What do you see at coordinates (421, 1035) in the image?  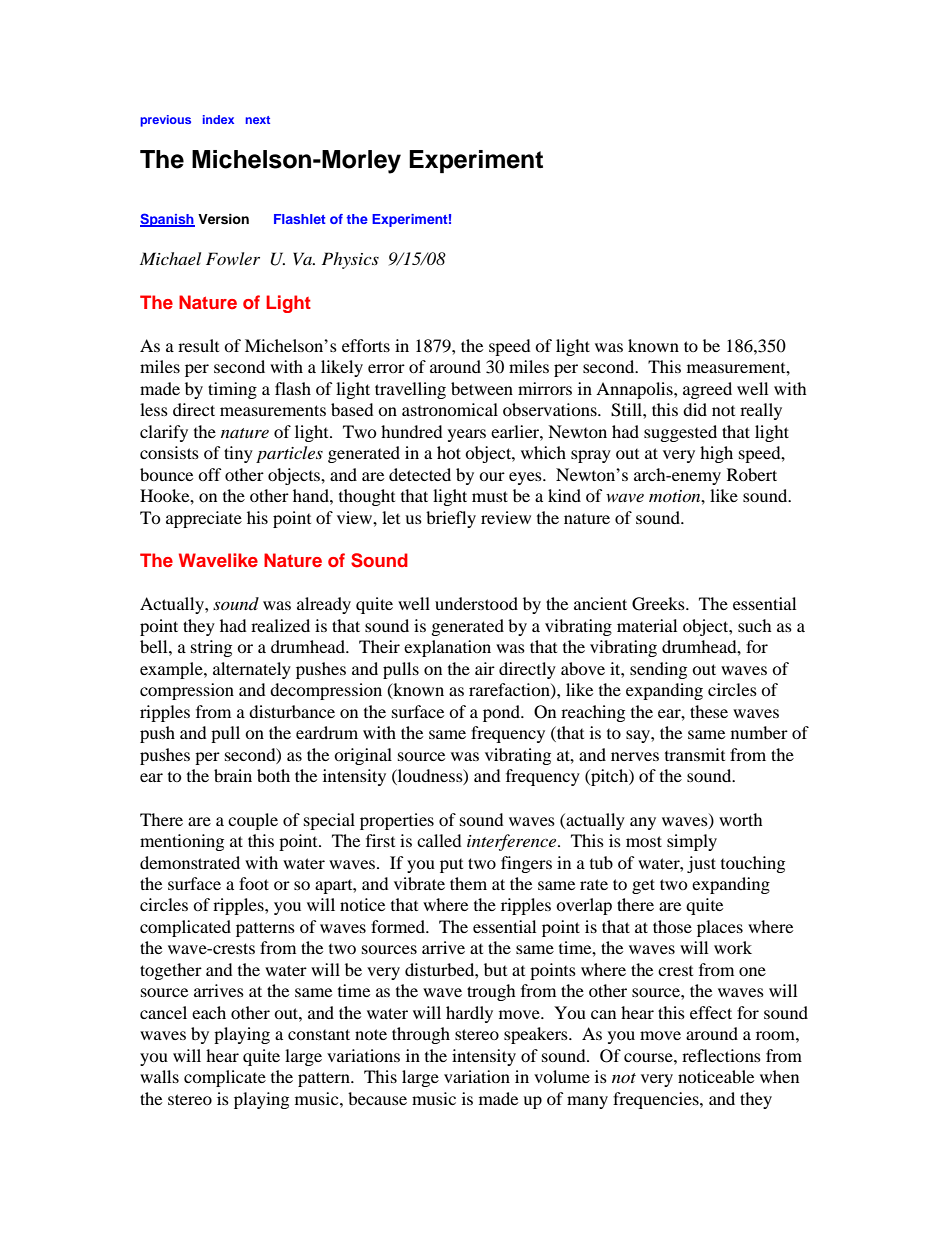 I see `through` at bounding box center [421, 1035].
